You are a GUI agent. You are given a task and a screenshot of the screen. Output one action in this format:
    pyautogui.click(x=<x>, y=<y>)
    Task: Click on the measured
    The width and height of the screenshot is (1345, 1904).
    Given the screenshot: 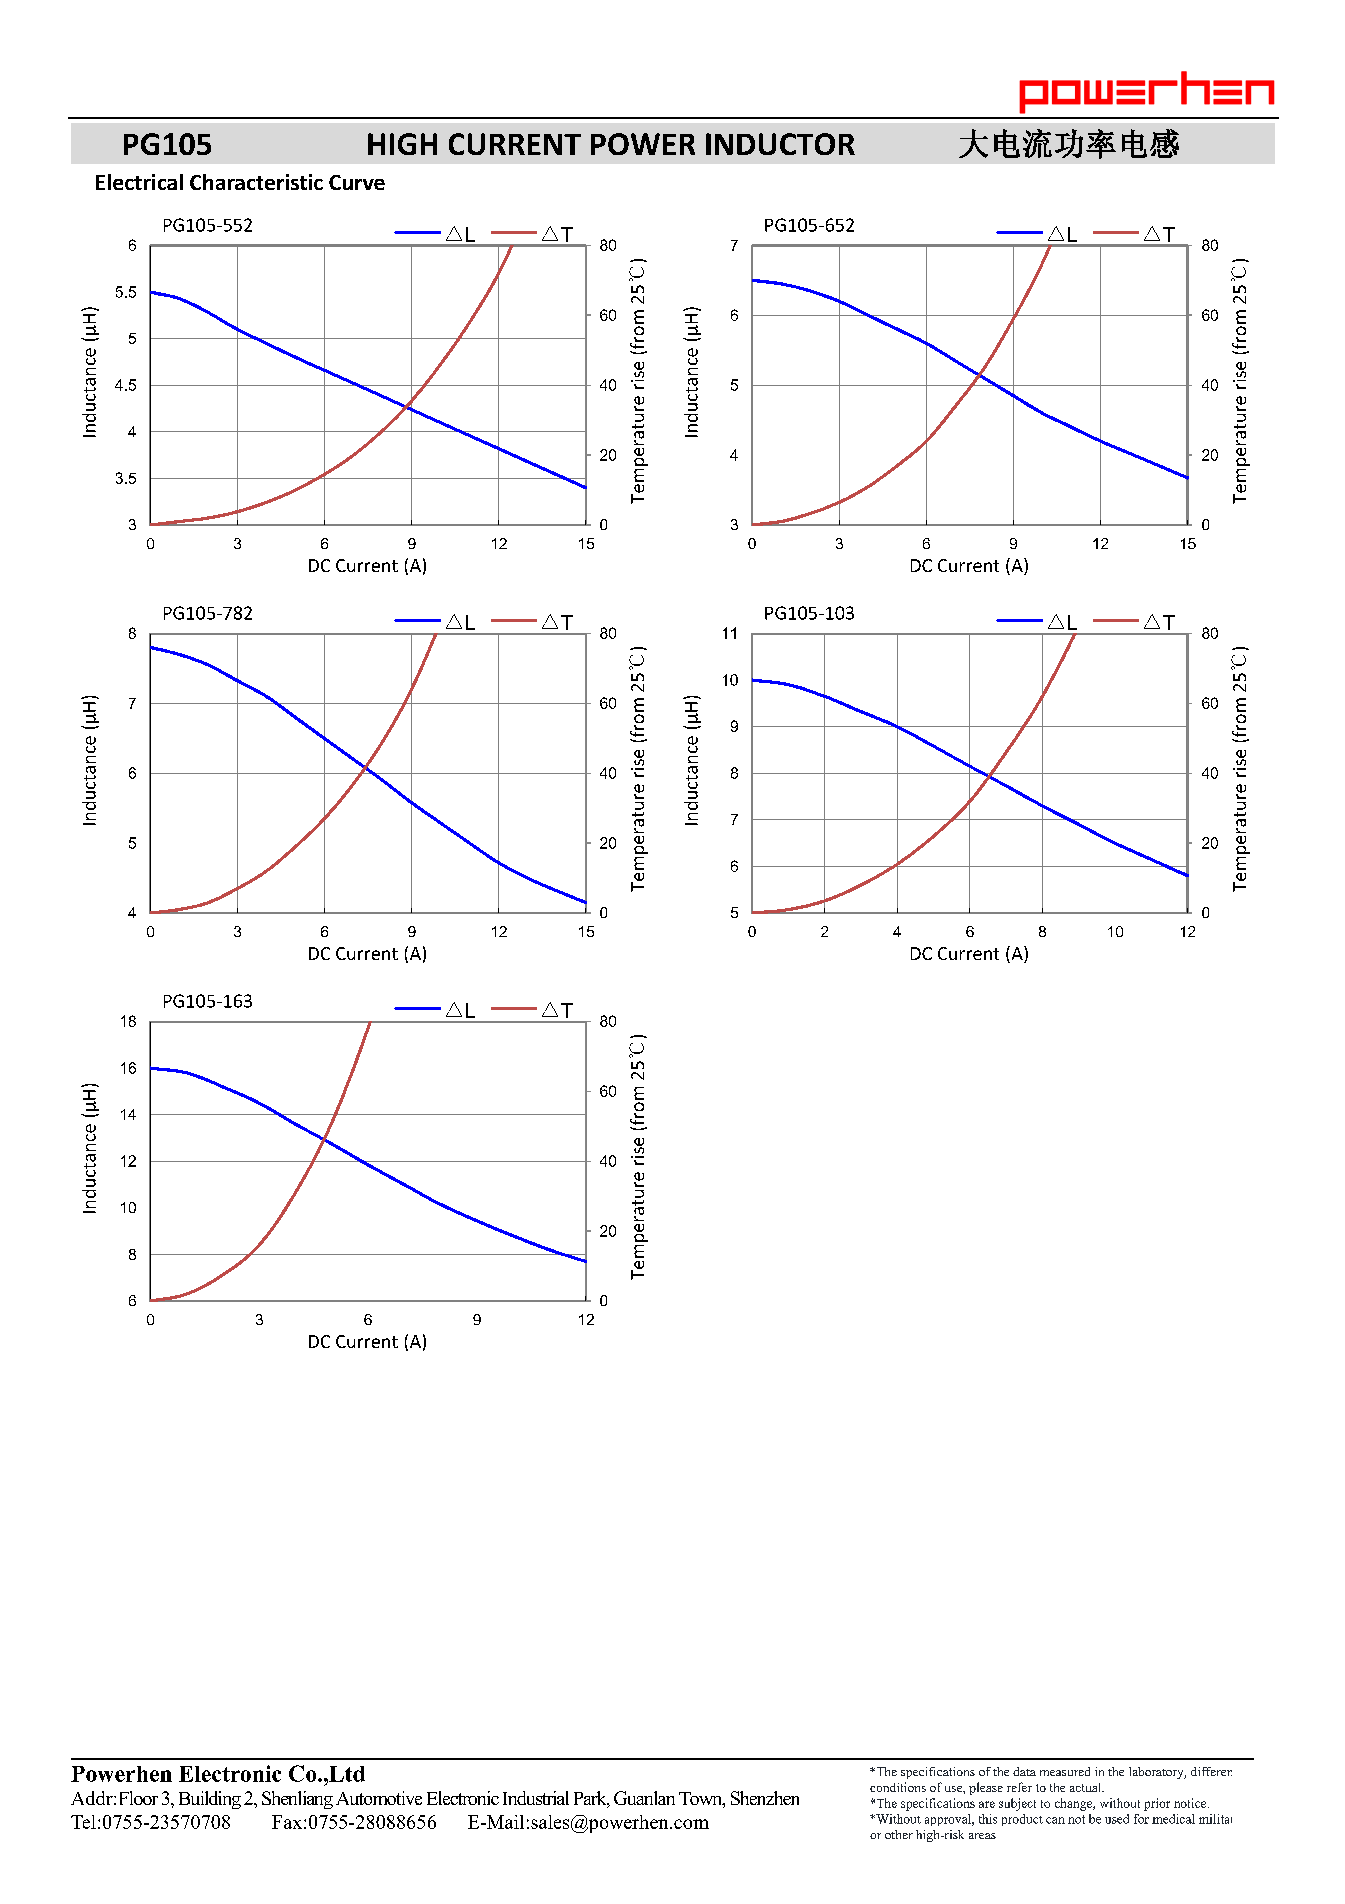 What is the action you would take?
    pyautogui.click(x=1065, y=1771)
